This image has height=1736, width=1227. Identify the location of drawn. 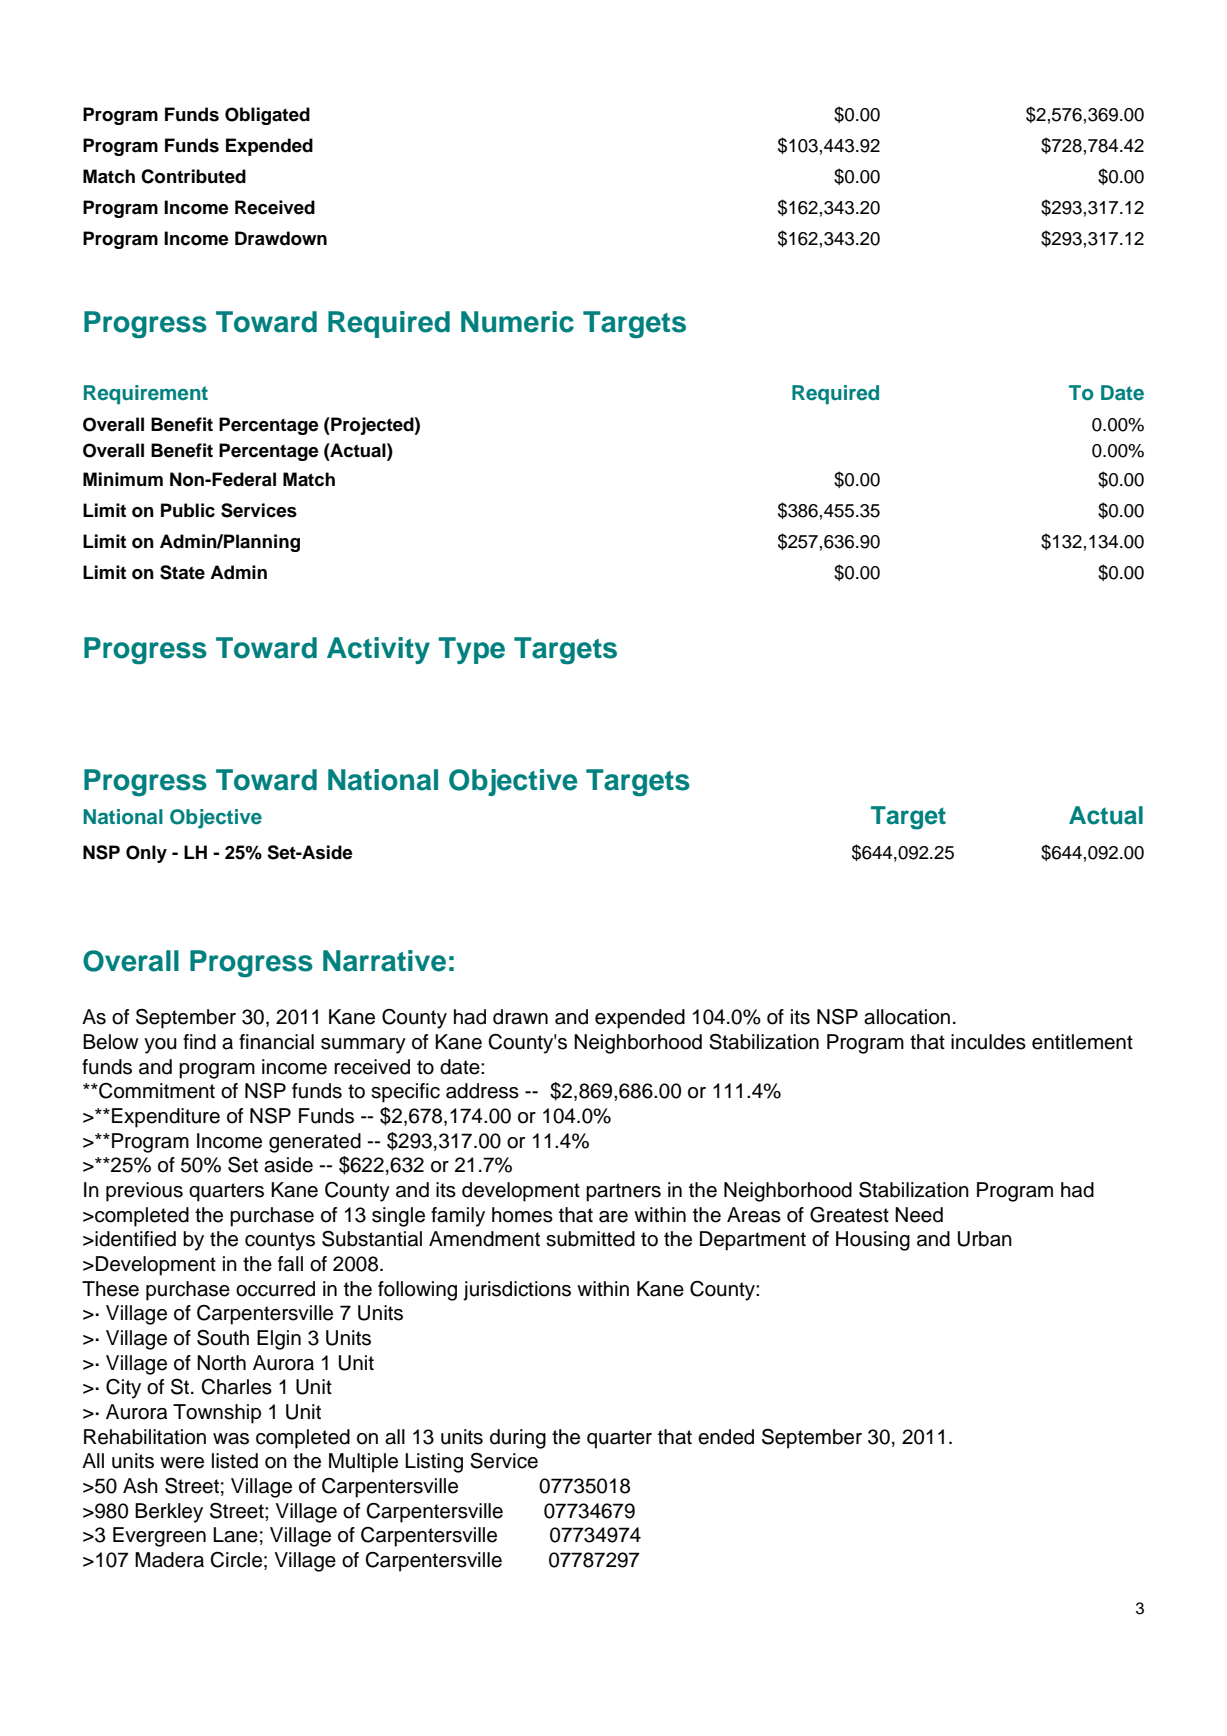
(520, 1017).
